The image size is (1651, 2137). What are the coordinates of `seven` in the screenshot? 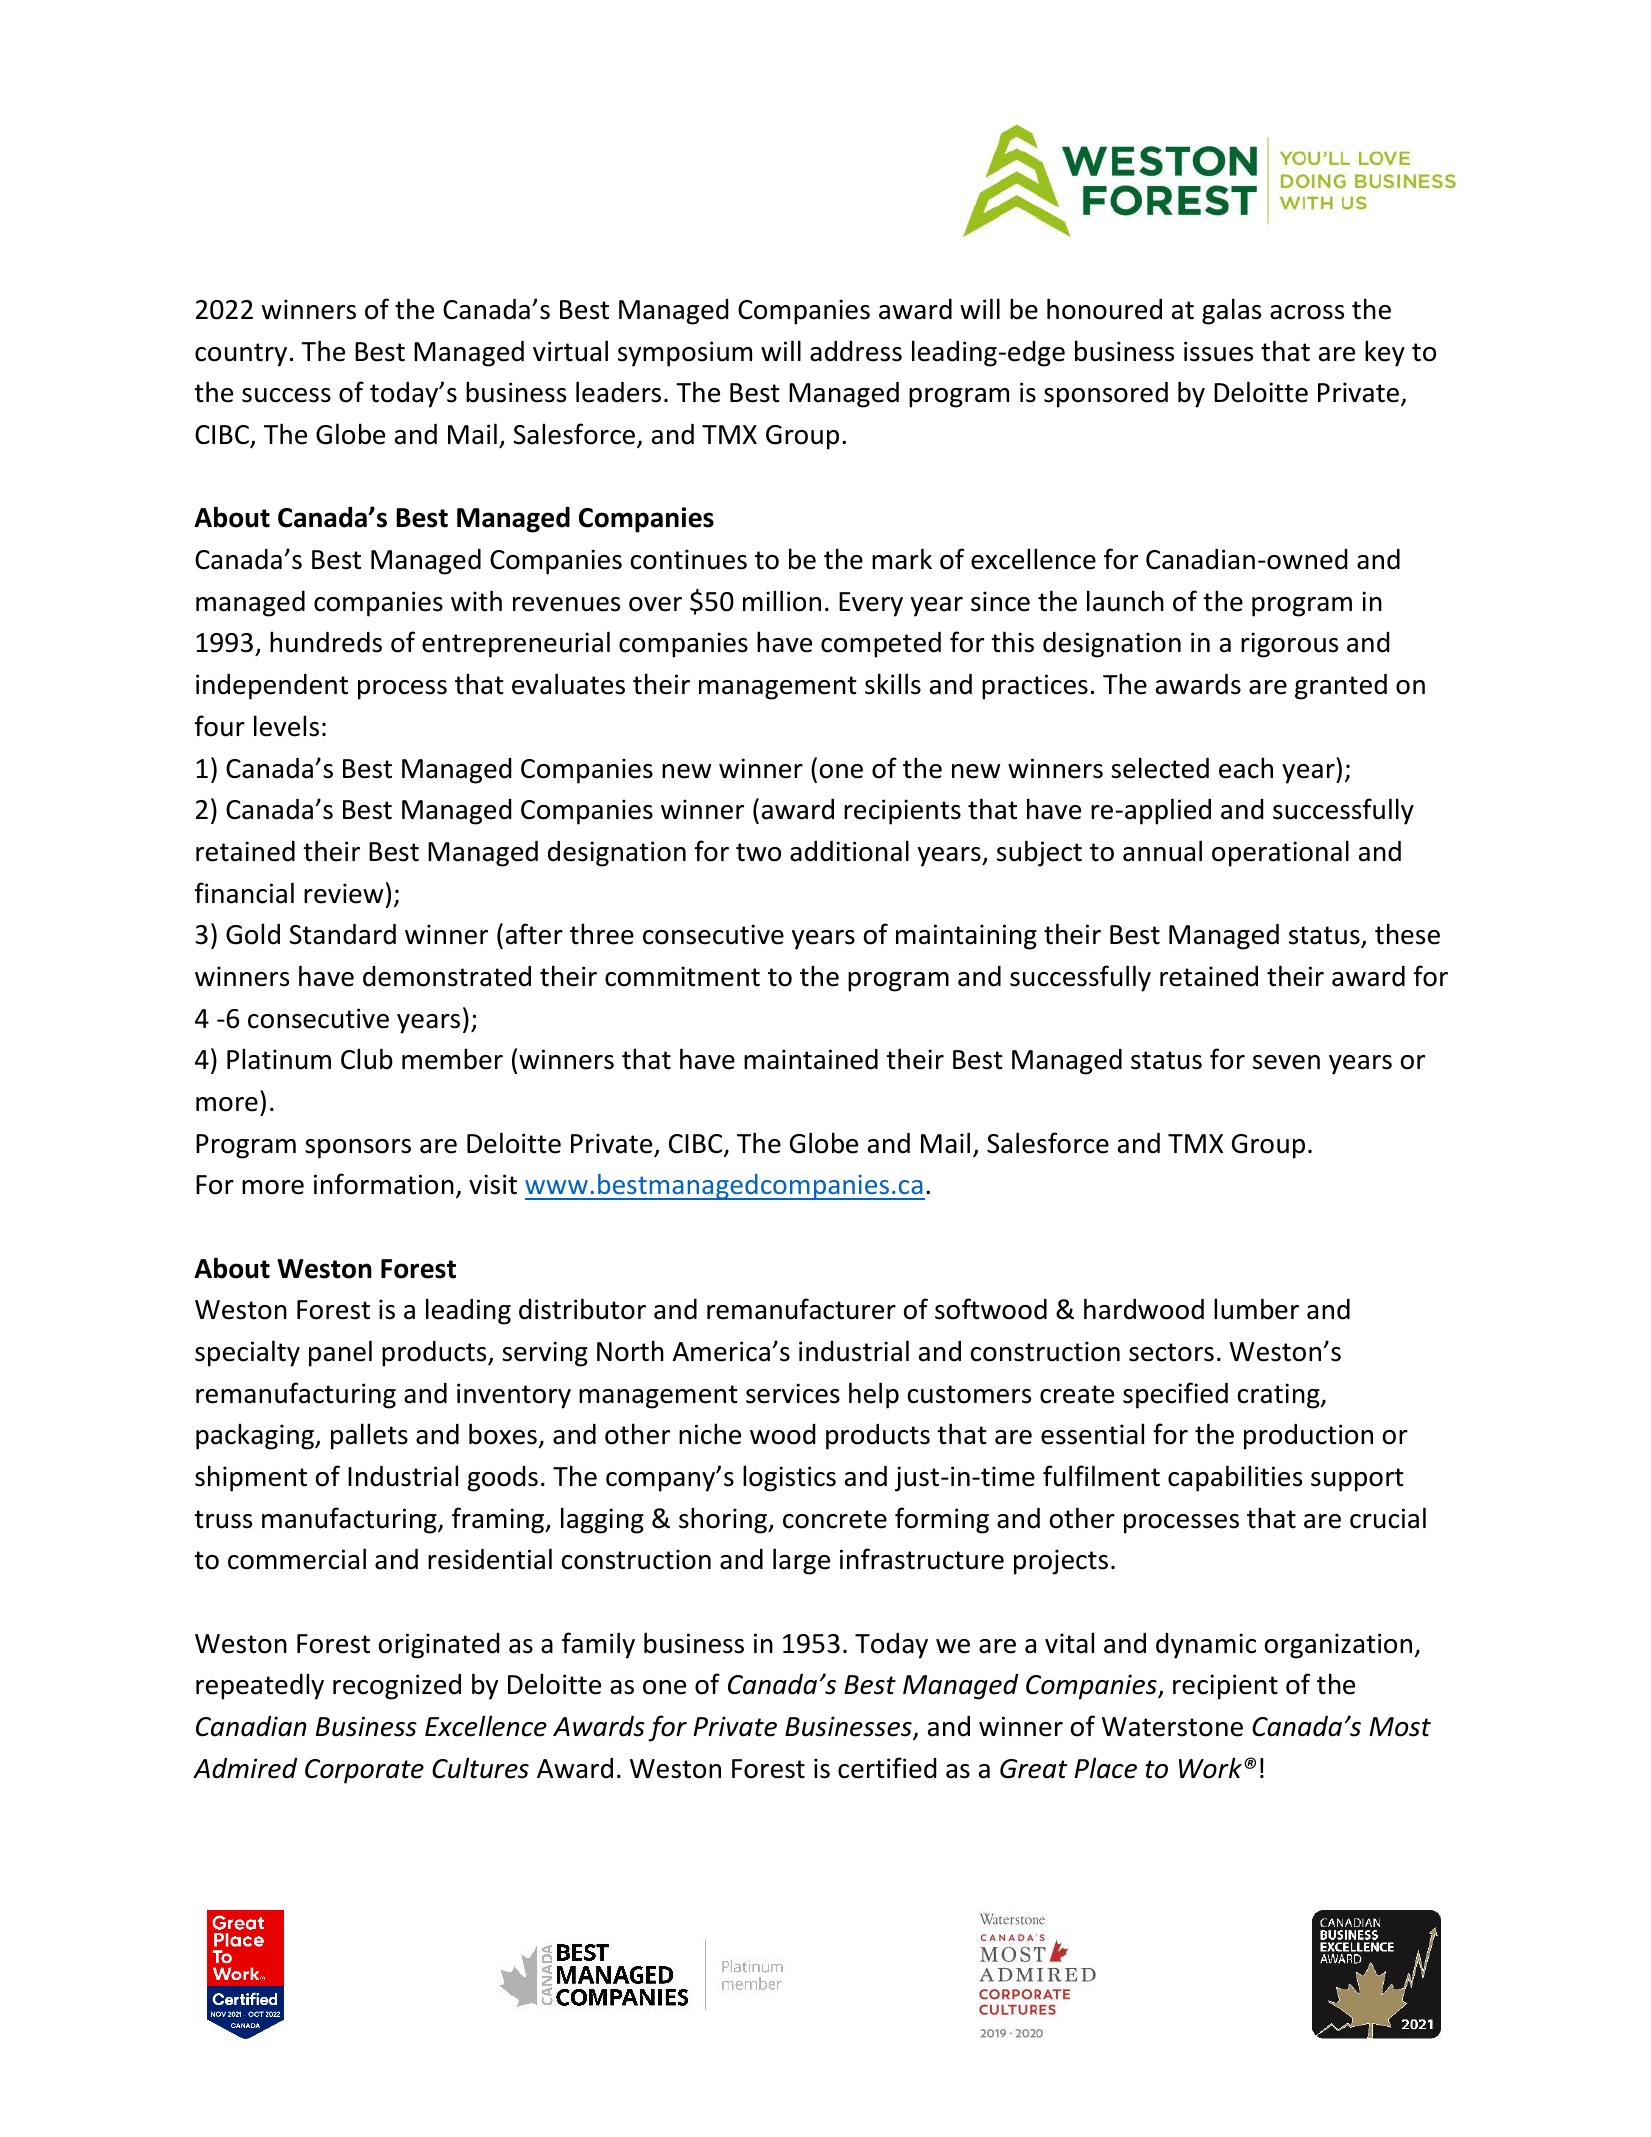 It's located at (1286, 1062).
